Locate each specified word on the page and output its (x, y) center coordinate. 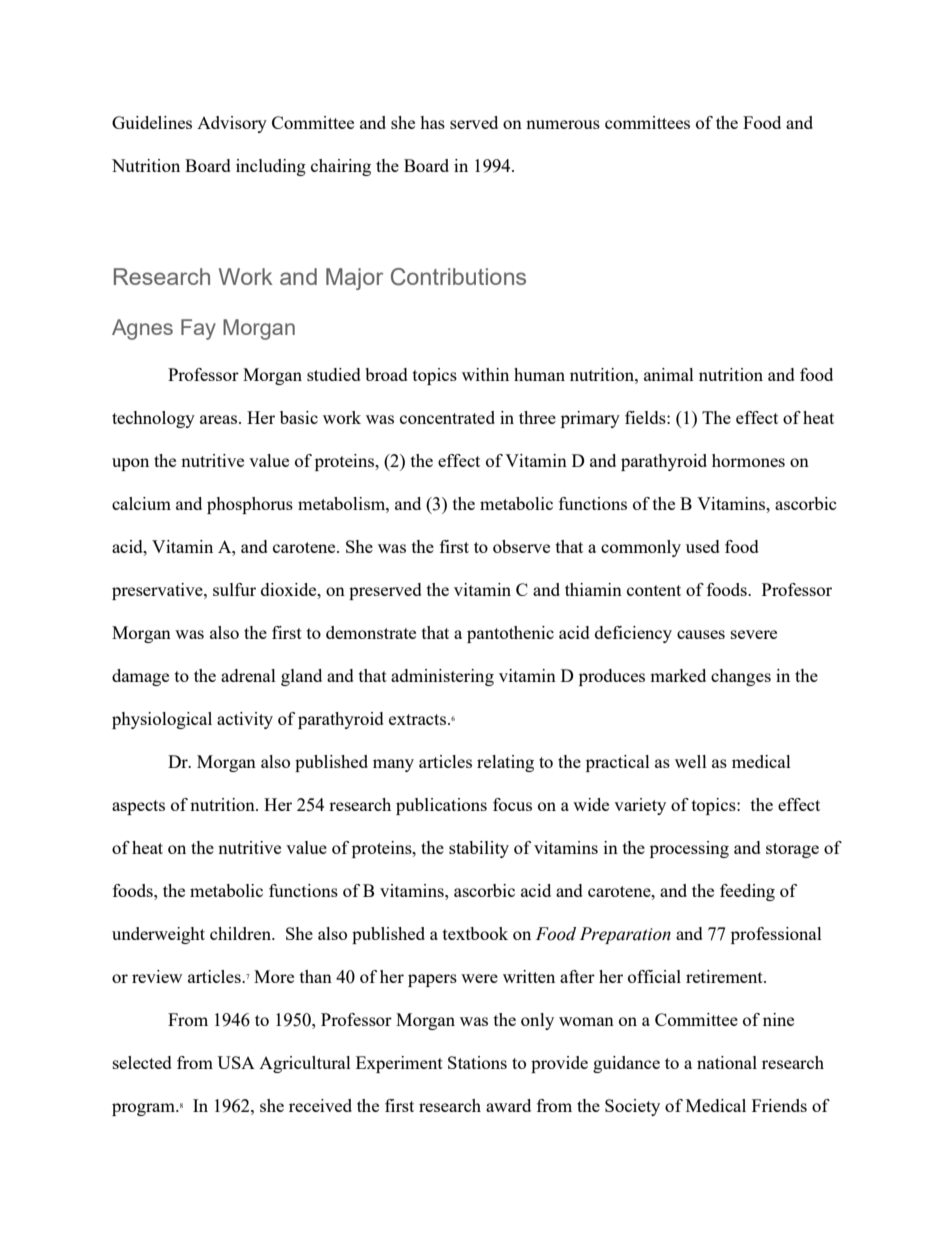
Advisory (232, 124)
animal (669, 374)
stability (479, 849)
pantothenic (510, 634)
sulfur (234, 589)
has (432, 122)
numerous (563, 124)
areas (220, 419)
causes (701, 634)
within (485, 374)
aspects (138, 807)
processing (689, 849)
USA (236, 1062)
